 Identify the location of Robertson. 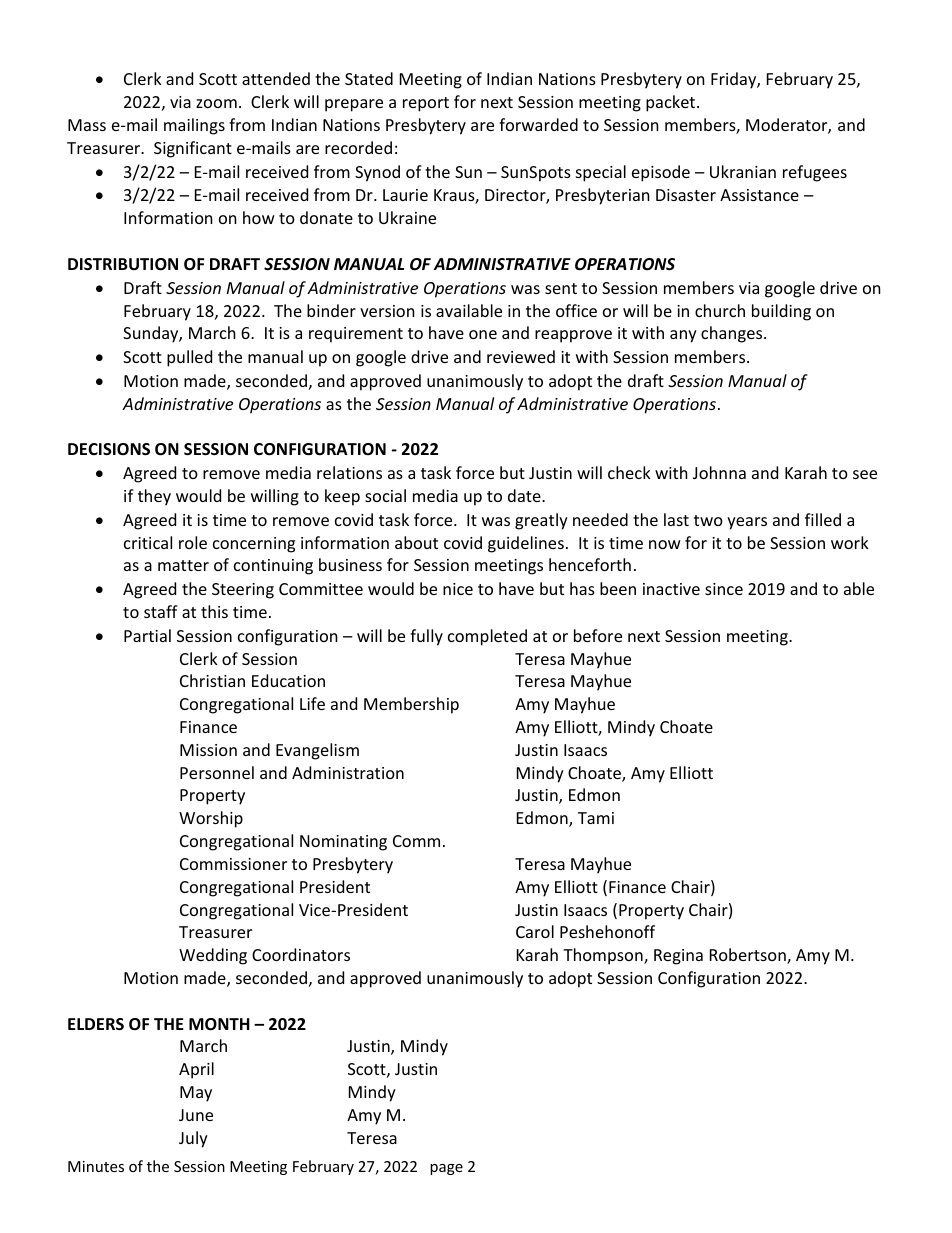
(749, 956).
